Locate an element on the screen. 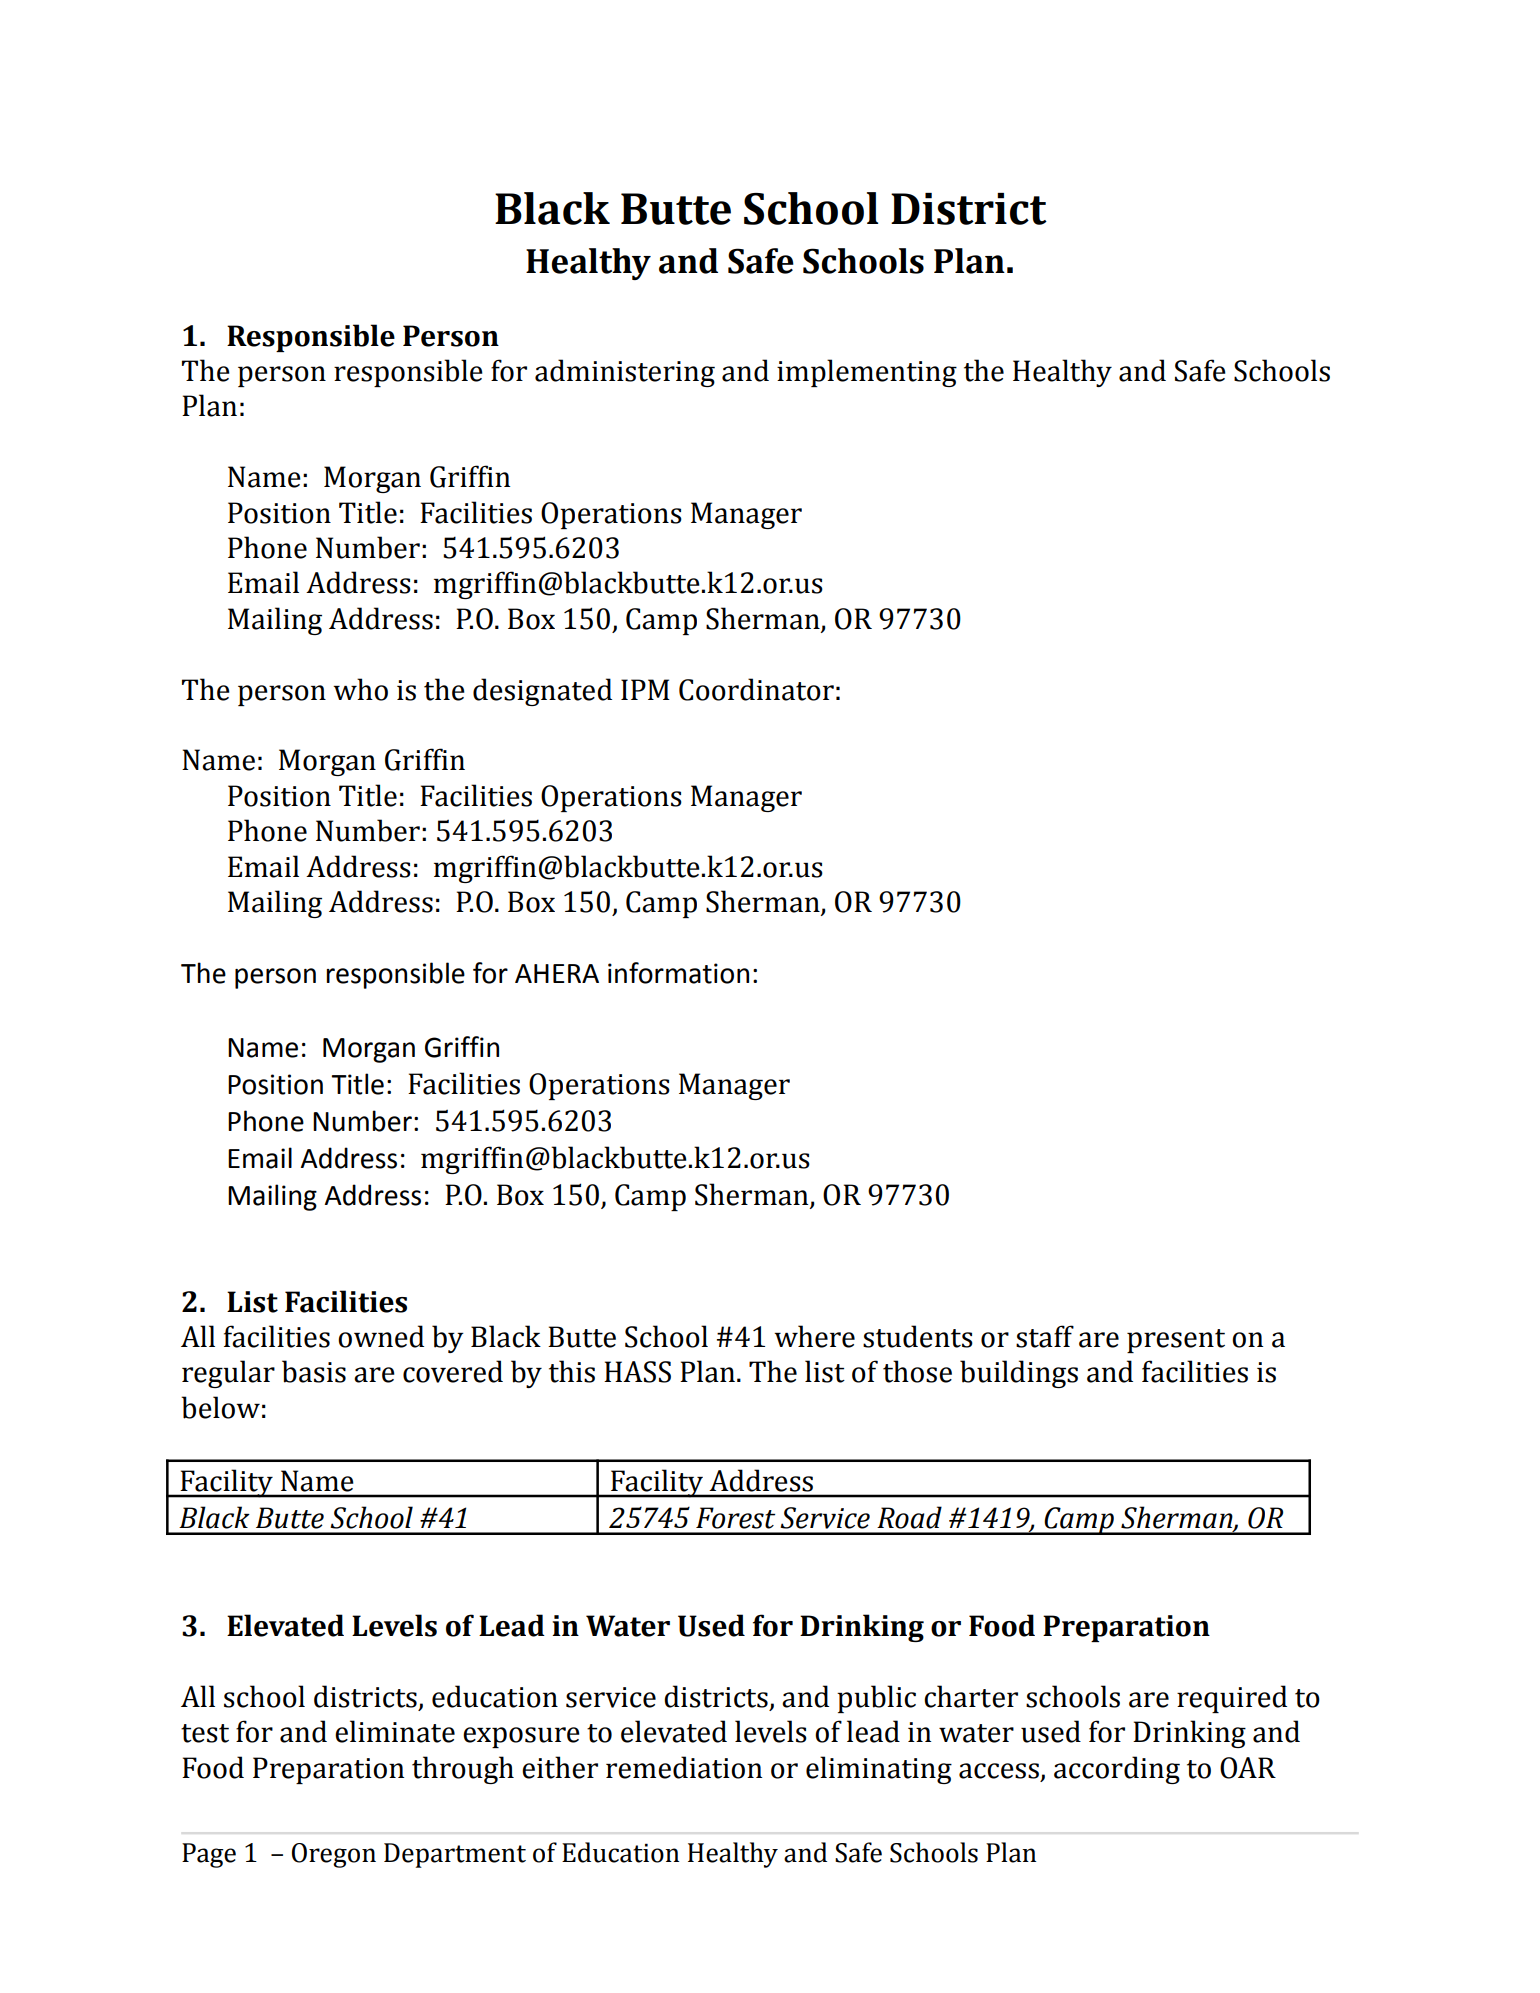 Image resolution: width=1540 pixels, height=1993 pixels. where is located at coordinates (814, 1336).
